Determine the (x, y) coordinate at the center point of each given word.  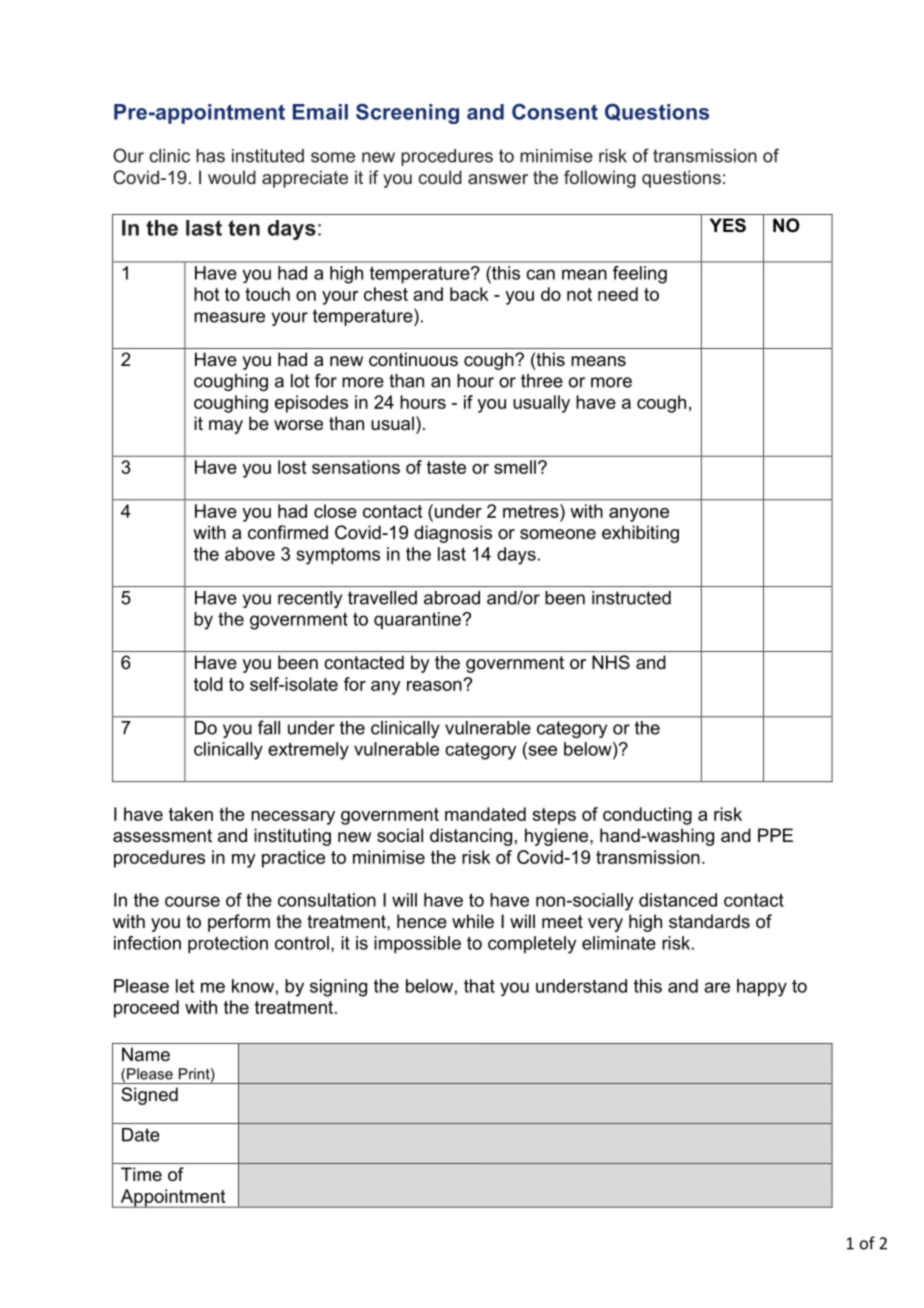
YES (728, 225)
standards (709, 921)
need (618, 294)
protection (228, 945)
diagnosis (453, 534)
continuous (413, 359)
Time (141, 1174)
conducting (647, 816)
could (440, 177)
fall (269, 728)
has (210, 156)
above (250, 554)
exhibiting (640, 534)
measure (229, 317)
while (473, 921)
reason (435, 685)
